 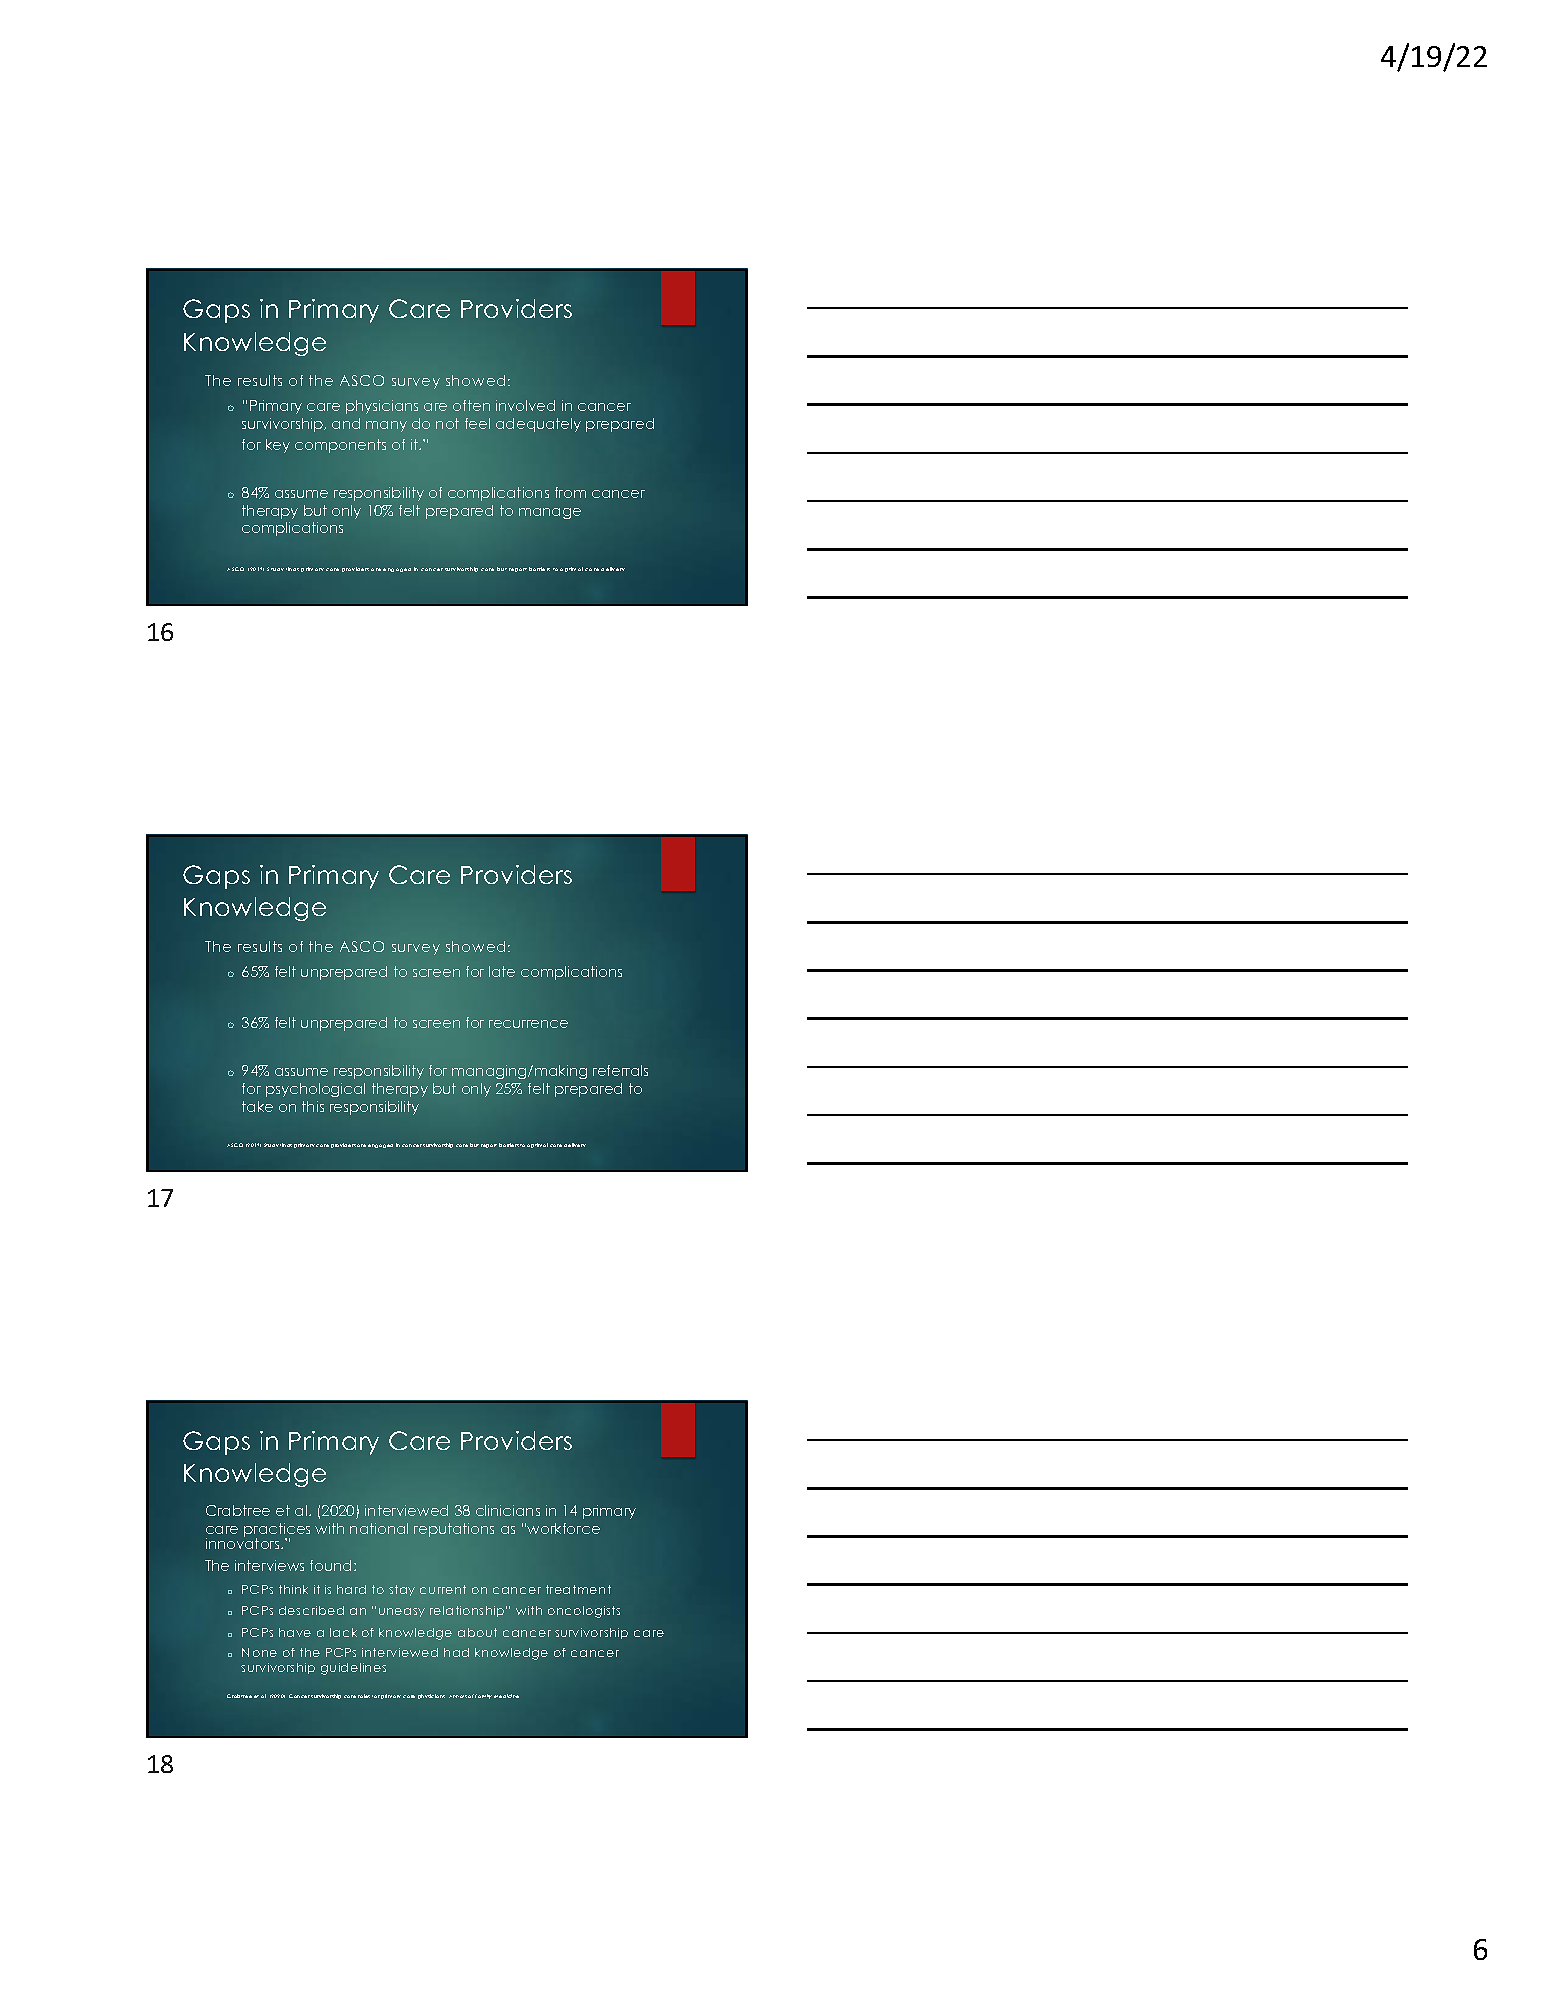 What do you see at coordinates (570, 492) in the document?
I see `from` at bounding box center [570, 492].
